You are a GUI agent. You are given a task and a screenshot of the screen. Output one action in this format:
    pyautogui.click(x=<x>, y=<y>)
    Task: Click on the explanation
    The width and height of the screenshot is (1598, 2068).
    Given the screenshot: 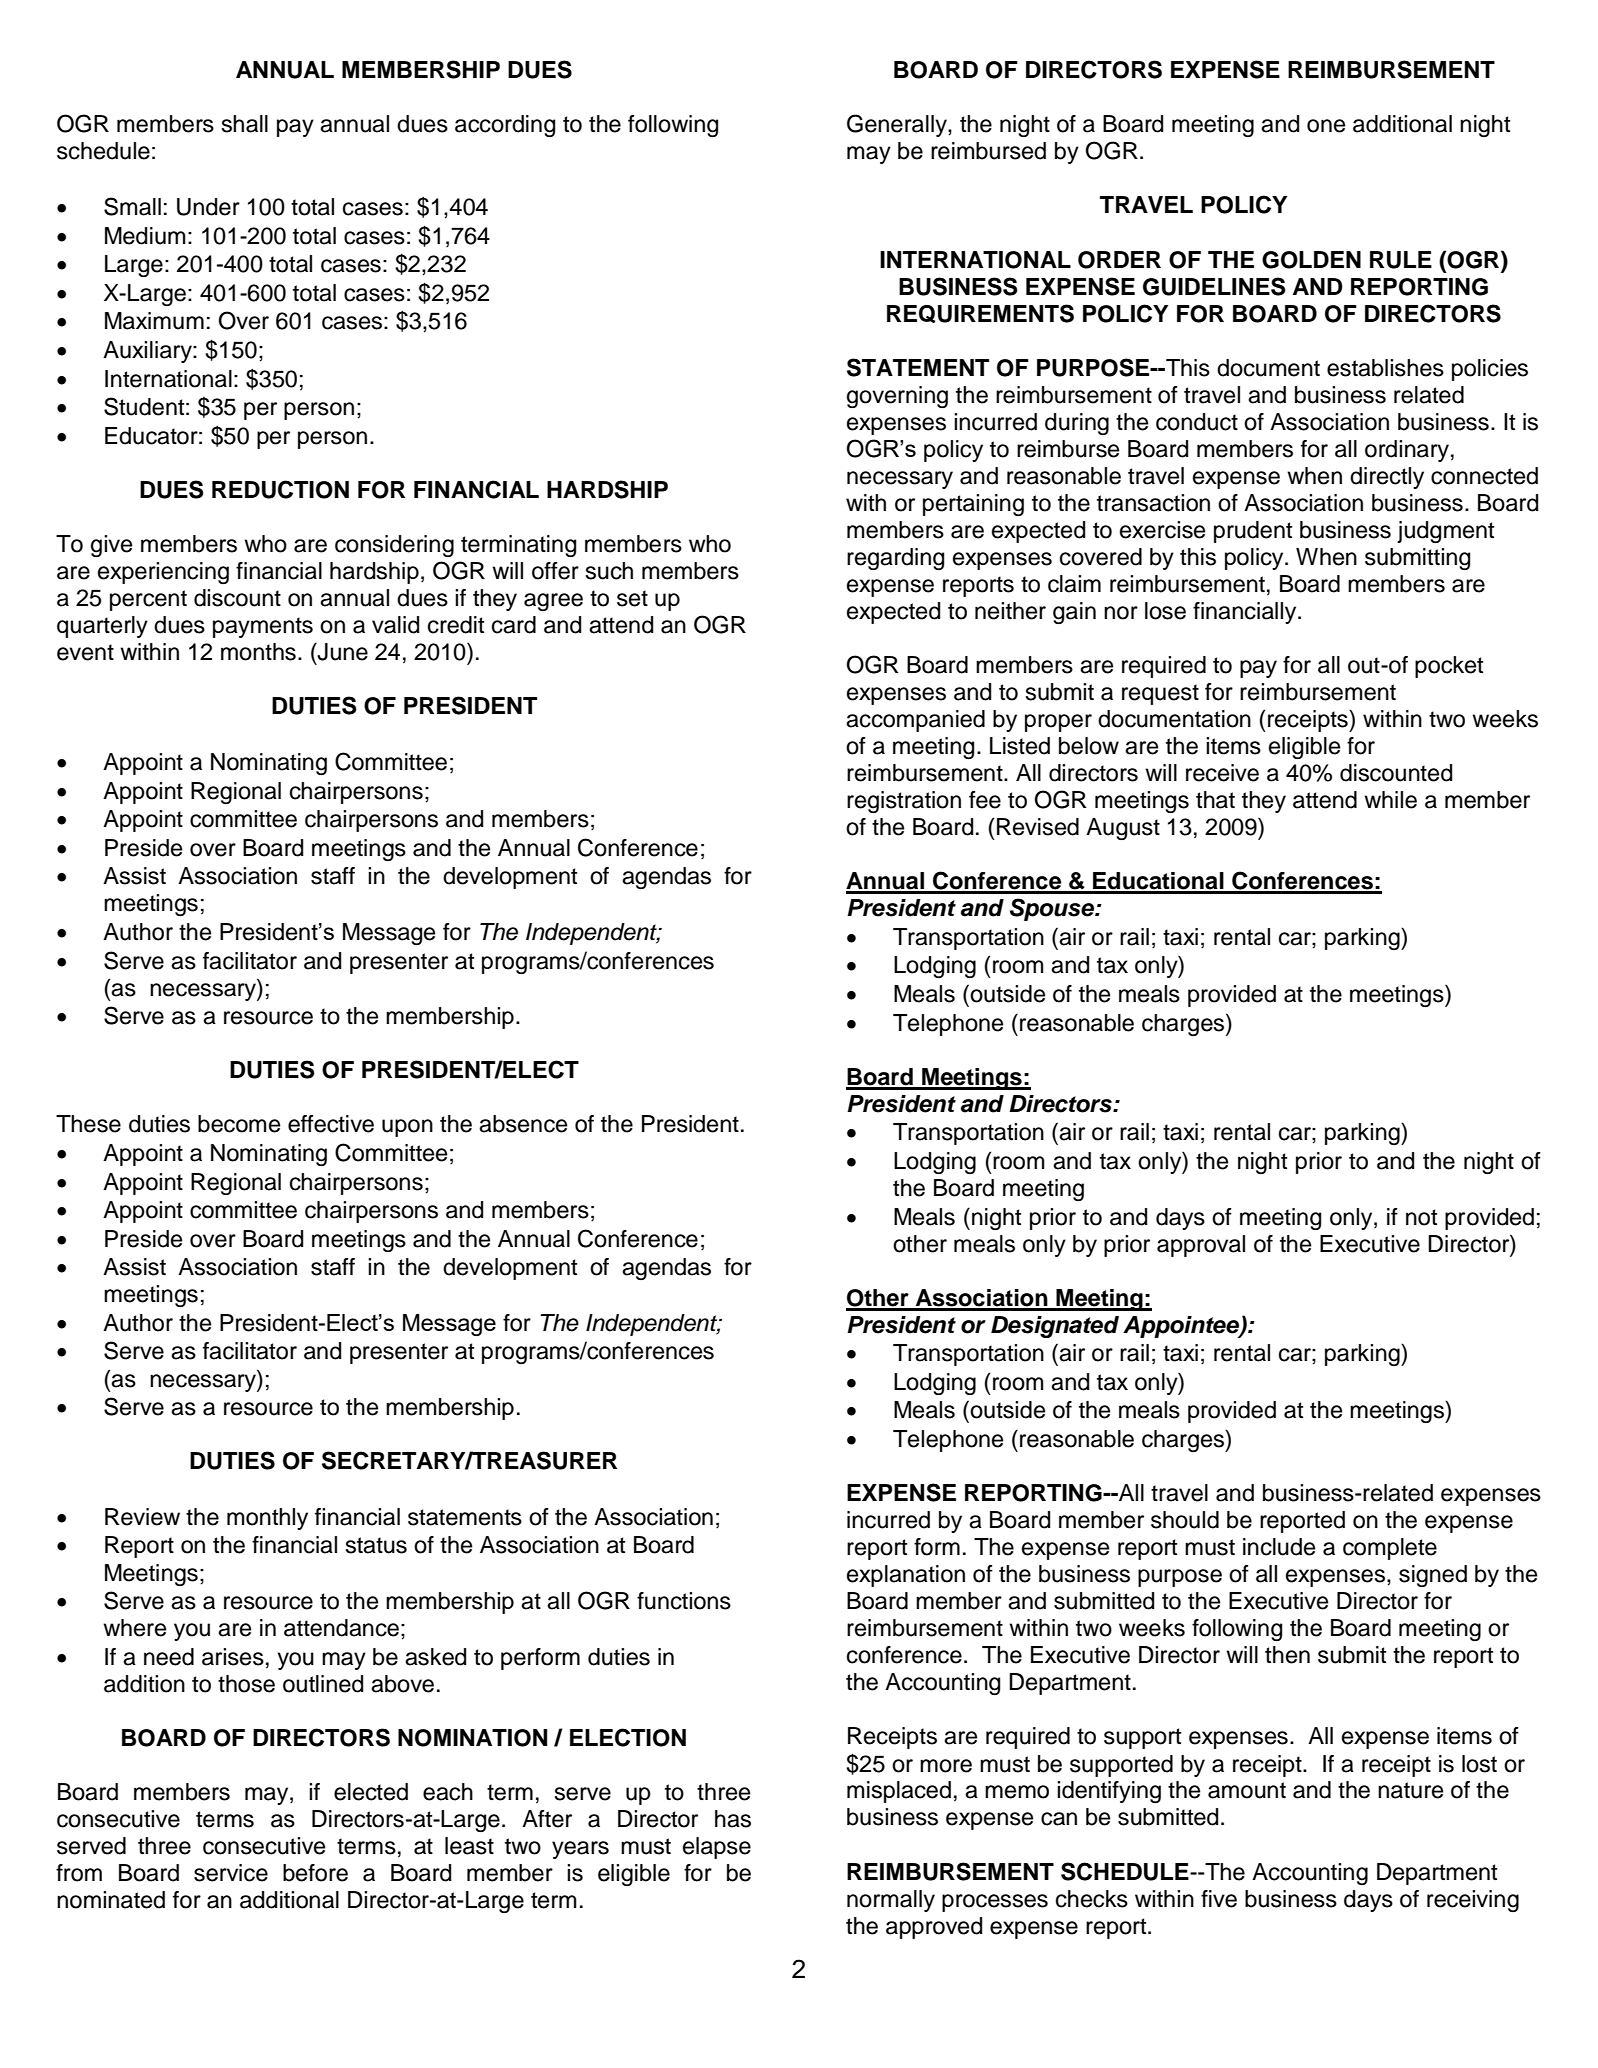 What is the action you would take?
    pyautogui.click(x=906, y=1576)
